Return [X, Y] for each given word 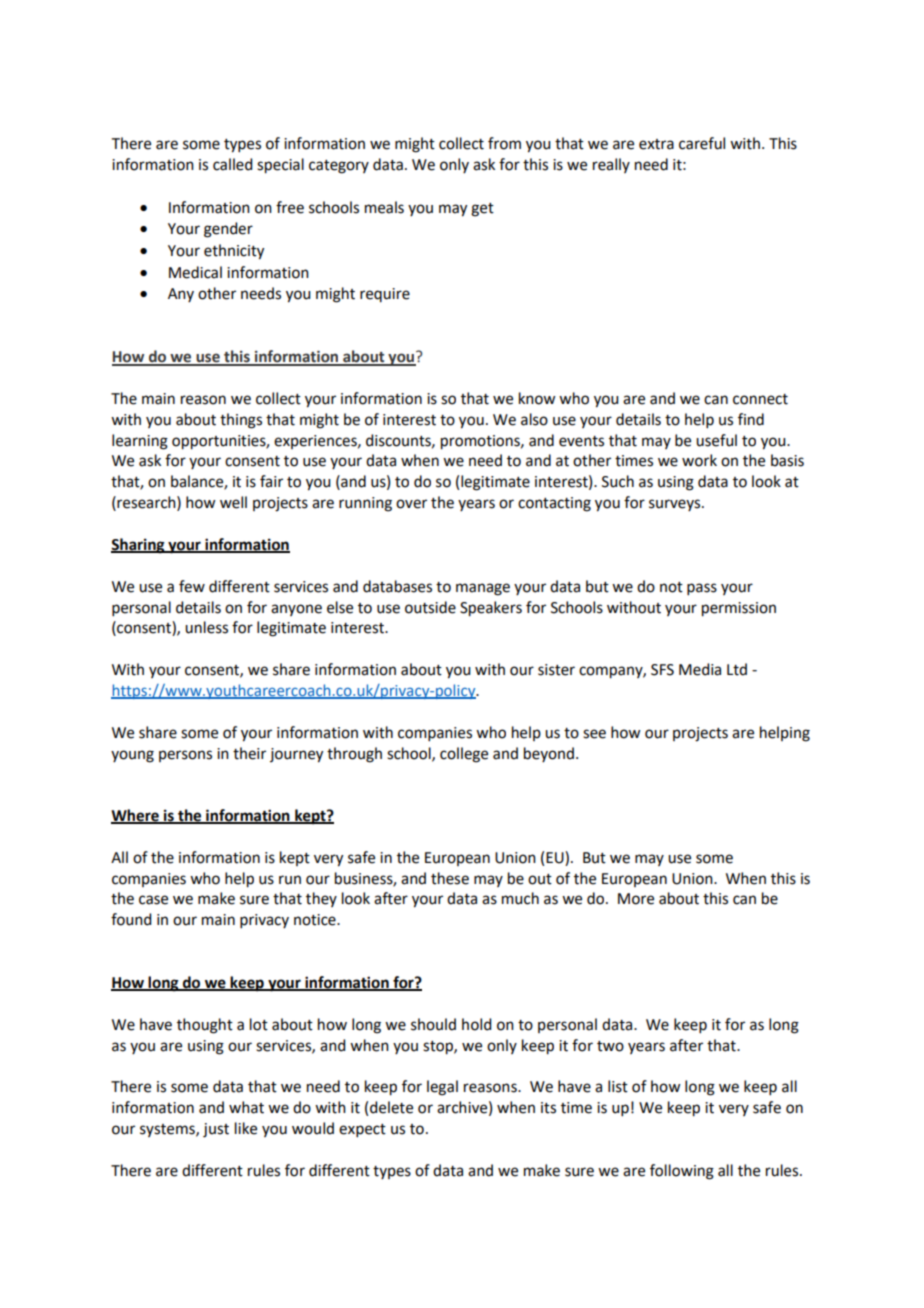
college [464, 755]
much [520, 898]
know [537, 398]
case [153, 900]
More [636, 899]
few [192, 586]
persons [185, 756]
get [482, 210]
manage [483, 589]
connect [760, 399]
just [216, 1130]
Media [700, 669]
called [232, 164]
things [241, 421]
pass [702, 589]
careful [702, 143]
